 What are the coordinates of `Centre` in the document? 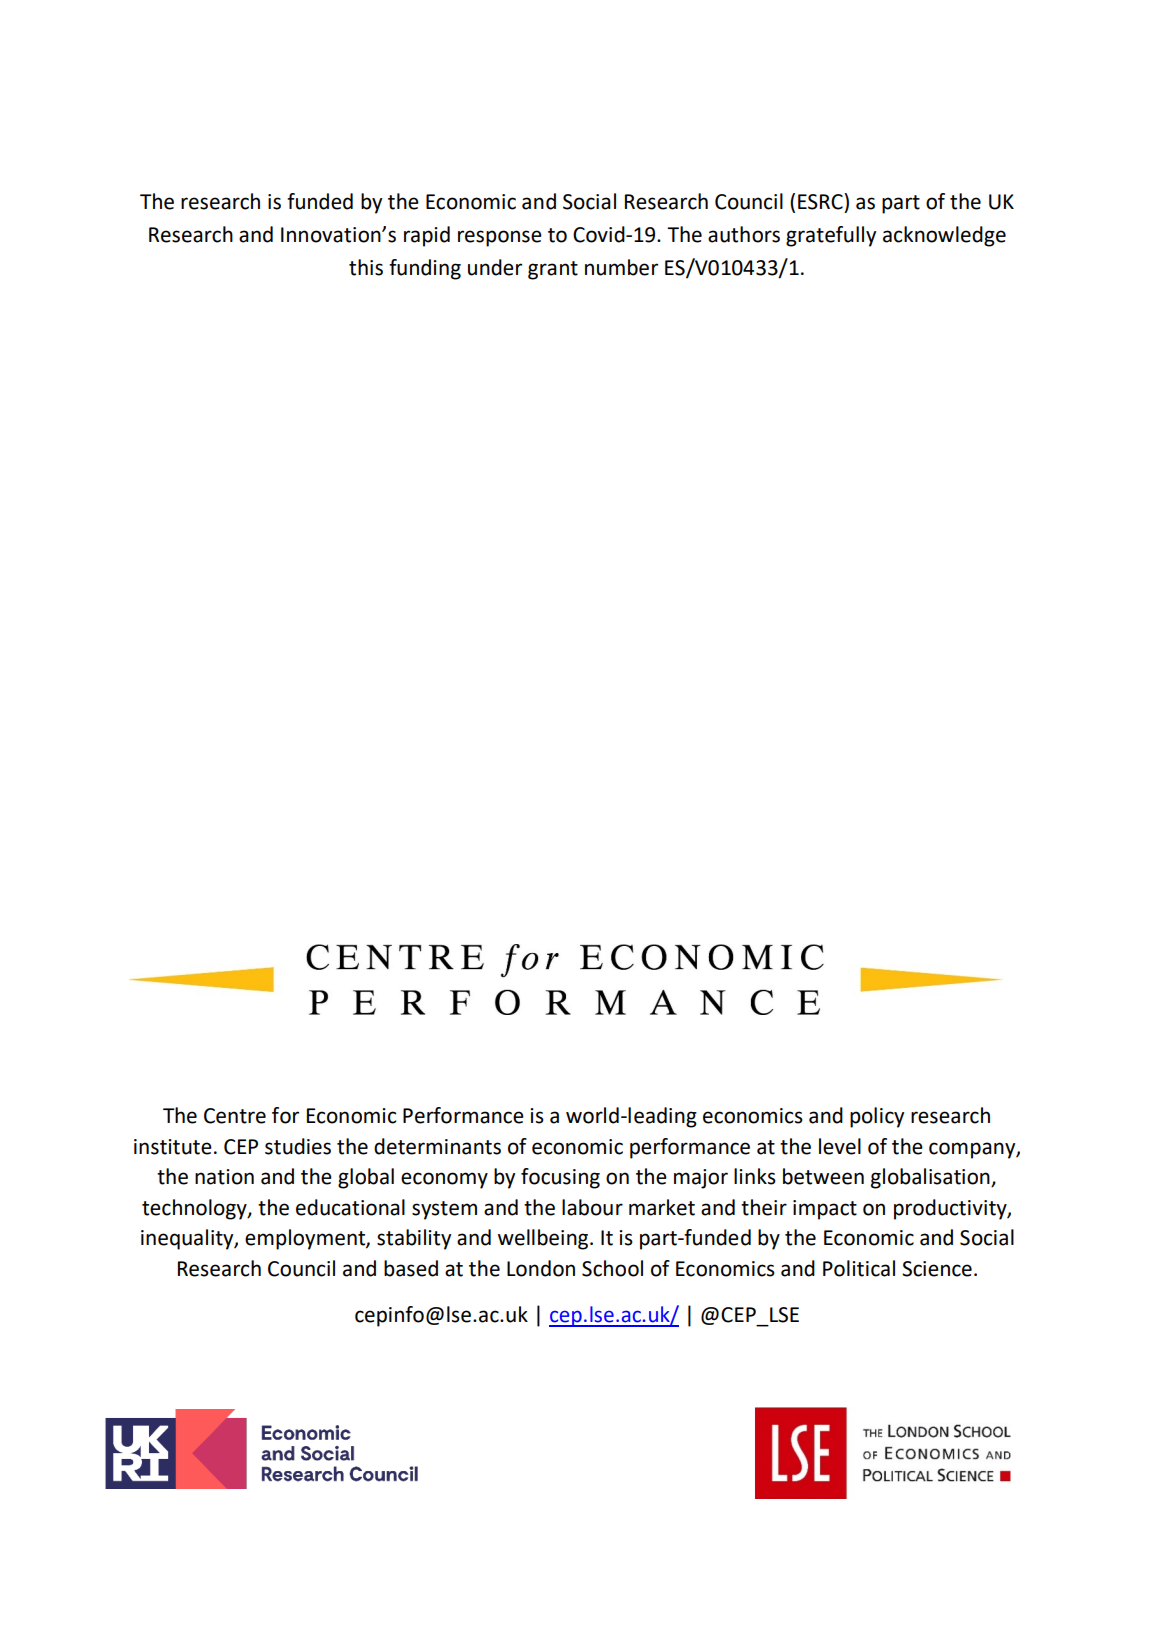 It's located at (235, 1116).
